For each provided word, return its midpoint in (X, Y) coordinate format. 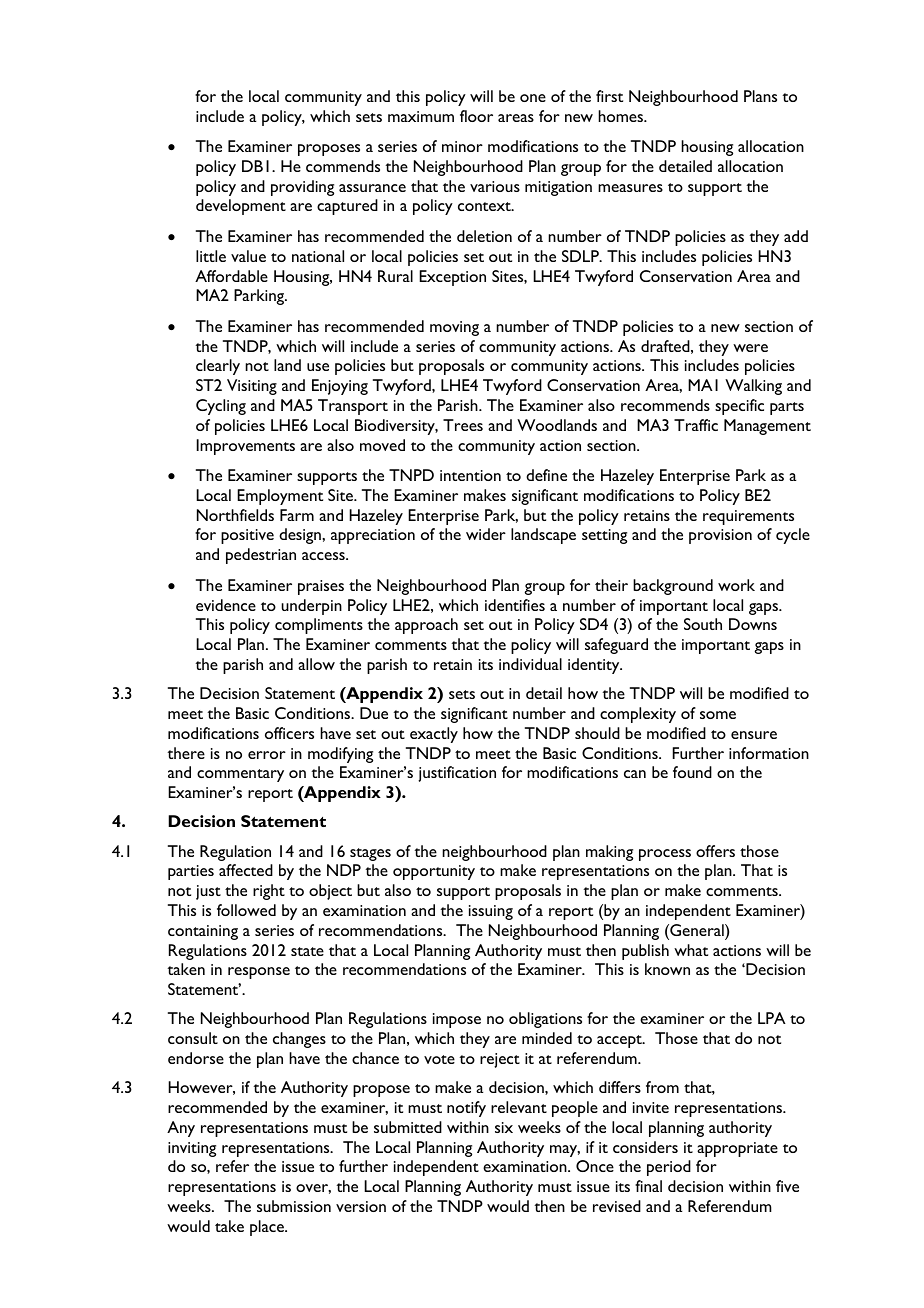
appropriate (737, 1149)
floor (476, 116)
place (268, 1228)
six (504, 1127)
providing (302, 188)
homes (622, 116)
